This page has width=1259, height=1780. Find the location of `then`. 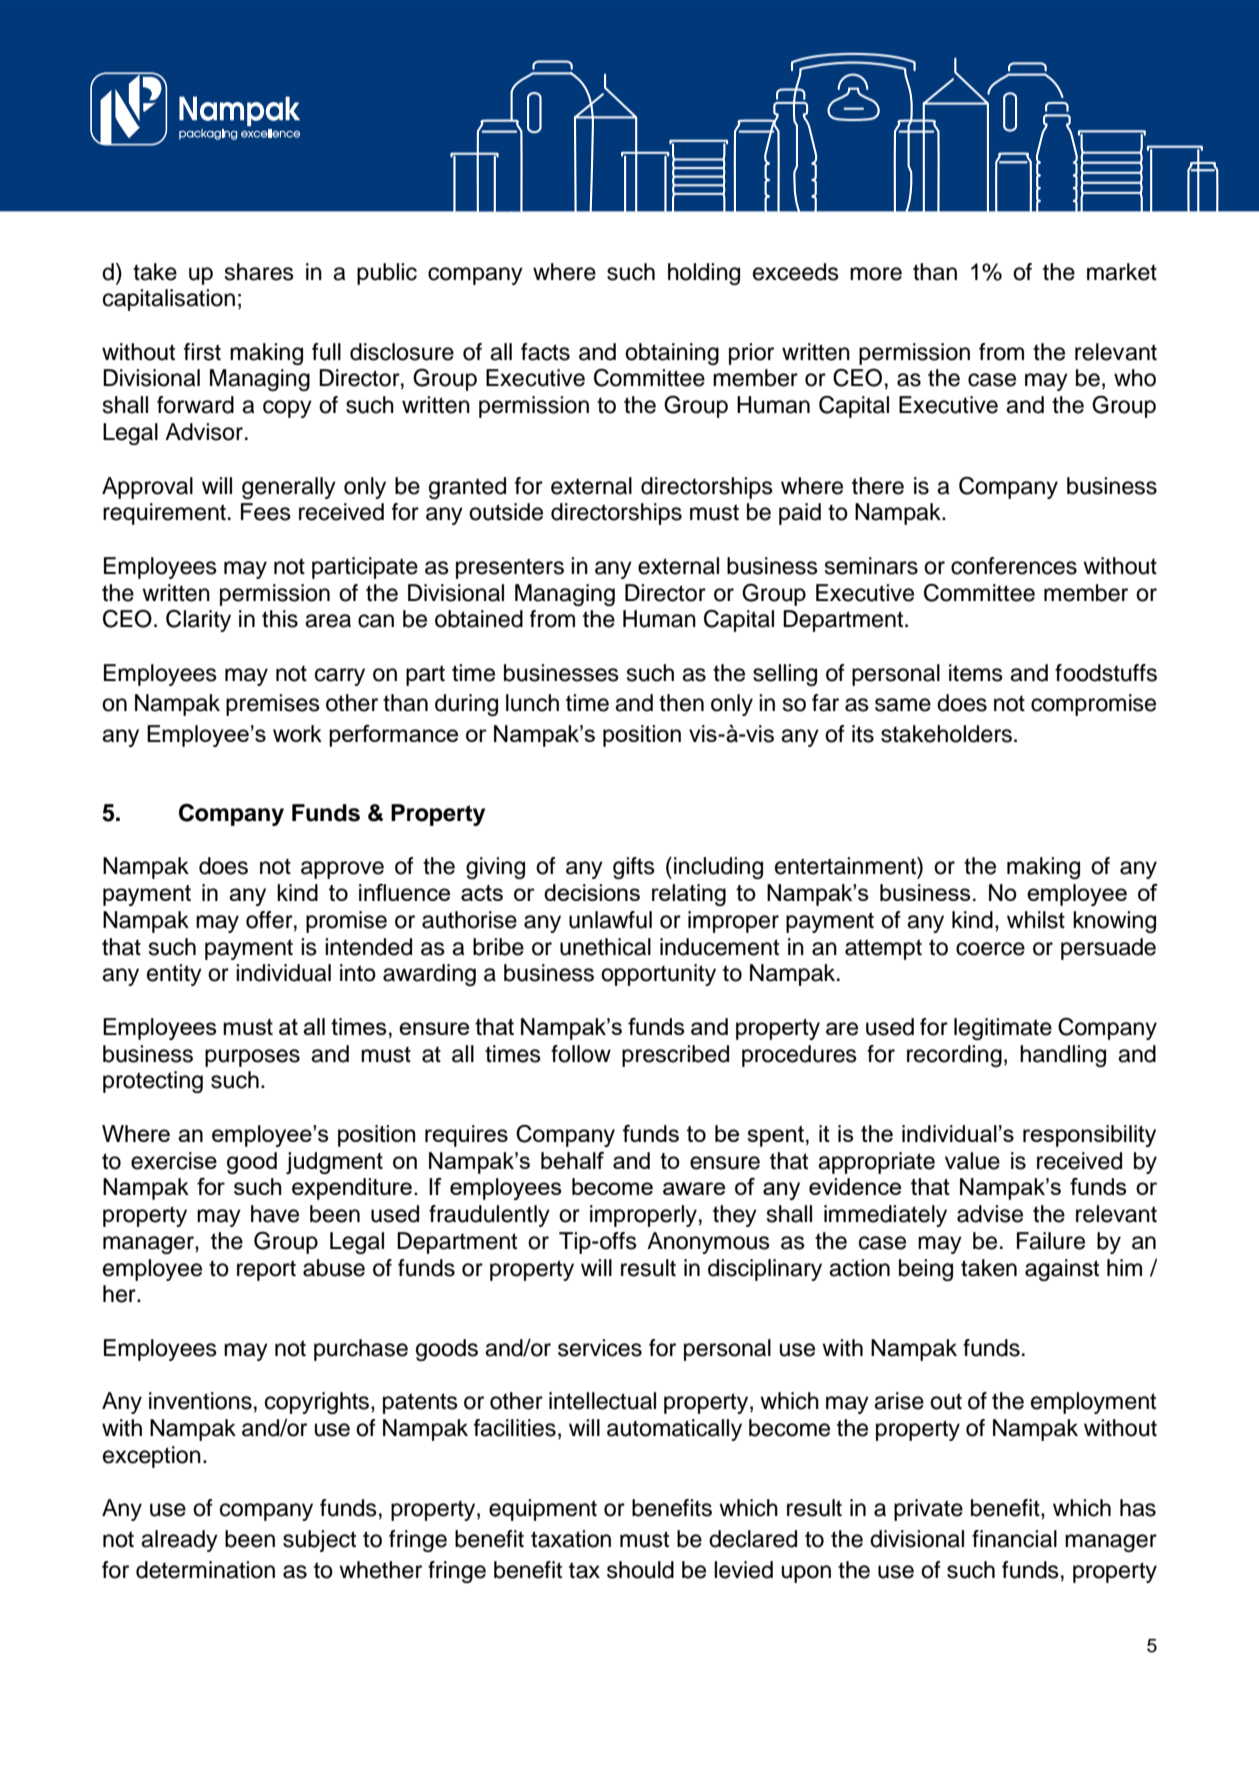

then is located at coordinates (681, 703).
